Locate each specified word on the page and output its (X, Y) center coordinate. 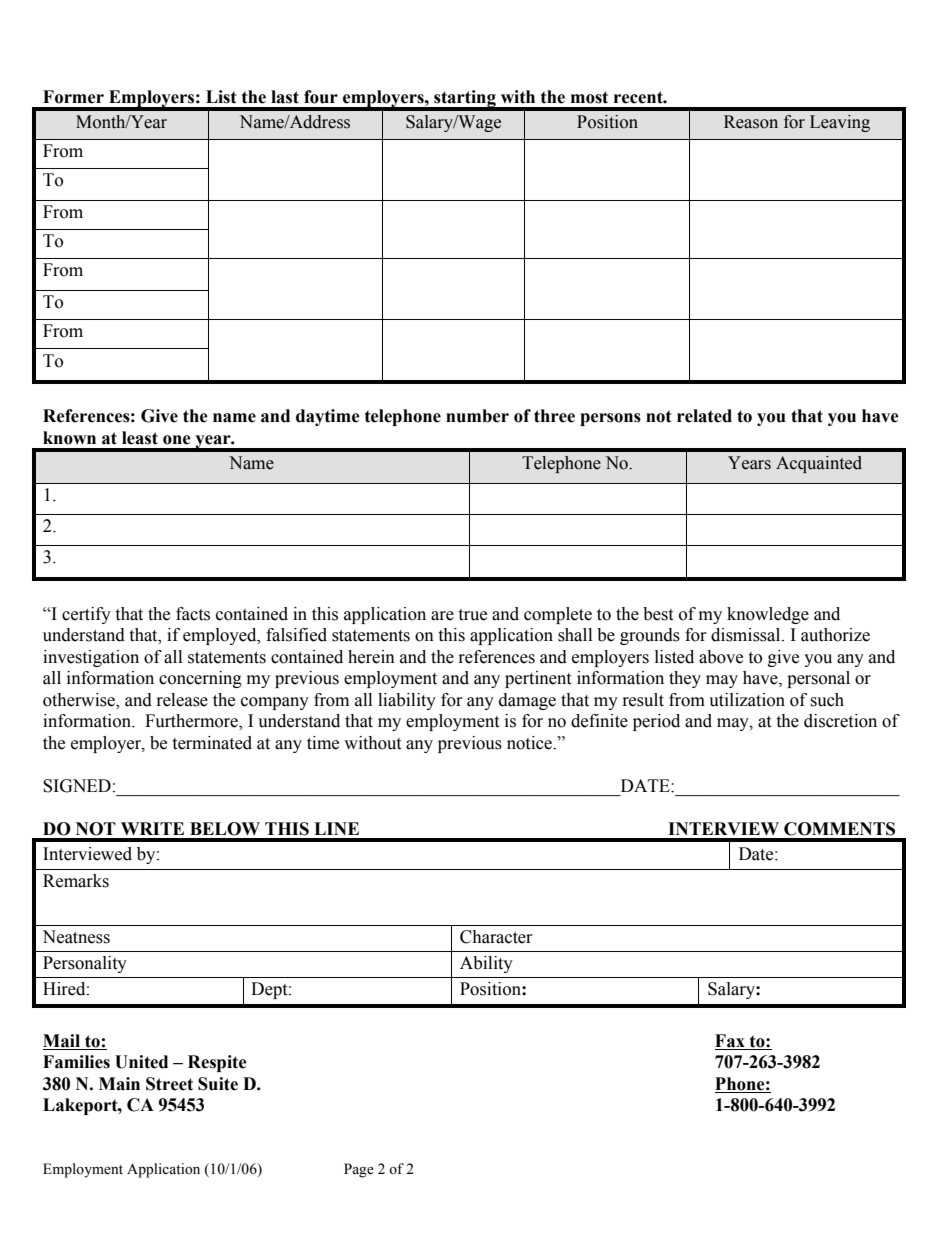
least (140, 438)
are (442, 616)
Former (73, 97)
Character (496, 937)
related (704, 416)
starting (465, 100)
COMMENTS (839, 829)
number (477, 416)
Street (169, 1084)
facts (193, 614)
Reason (751, 122)
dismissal (747, 635)
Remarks (76, 881)
